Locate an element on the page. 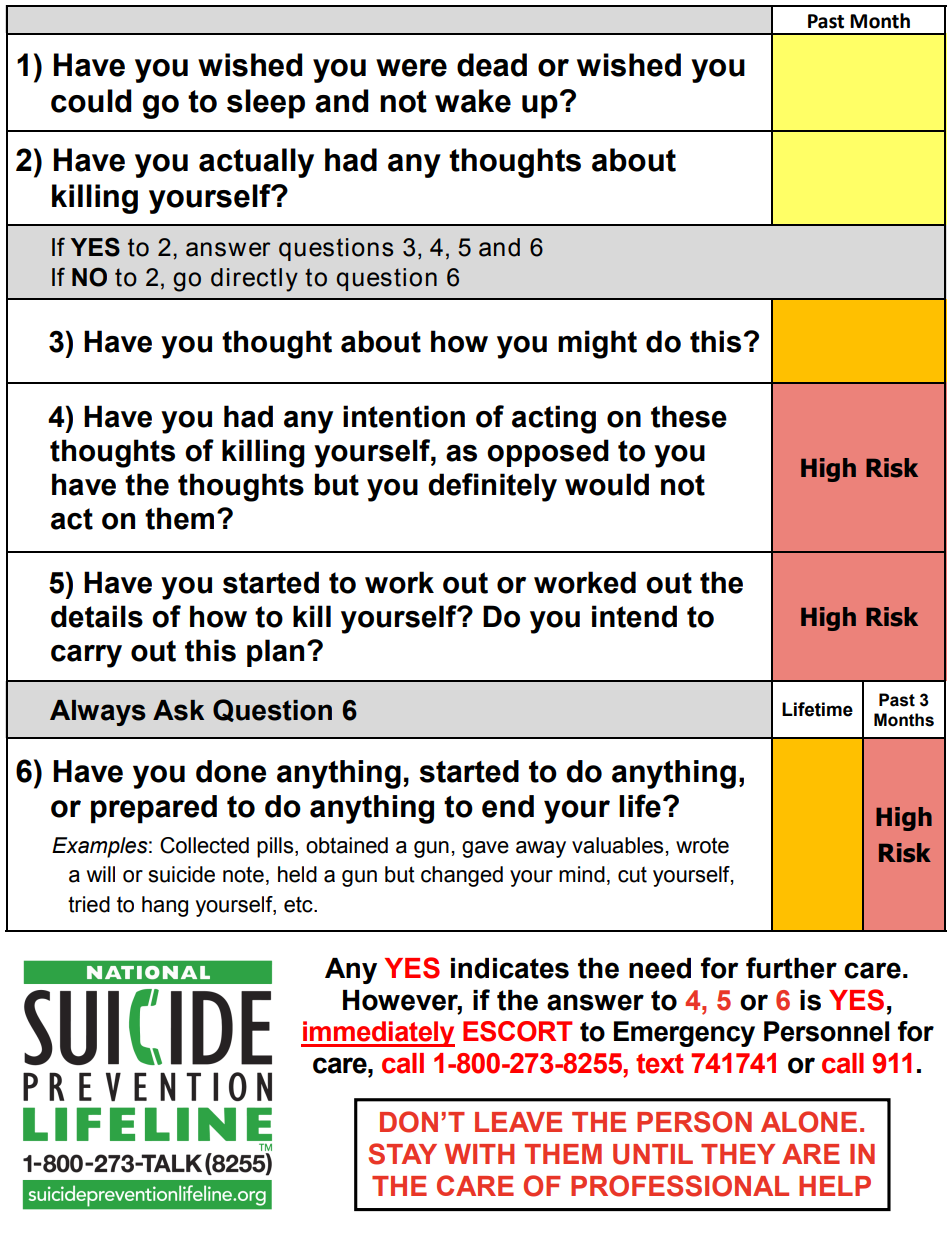 This image has width=952, height=1233. intend is located at coordinates (634, 616).
